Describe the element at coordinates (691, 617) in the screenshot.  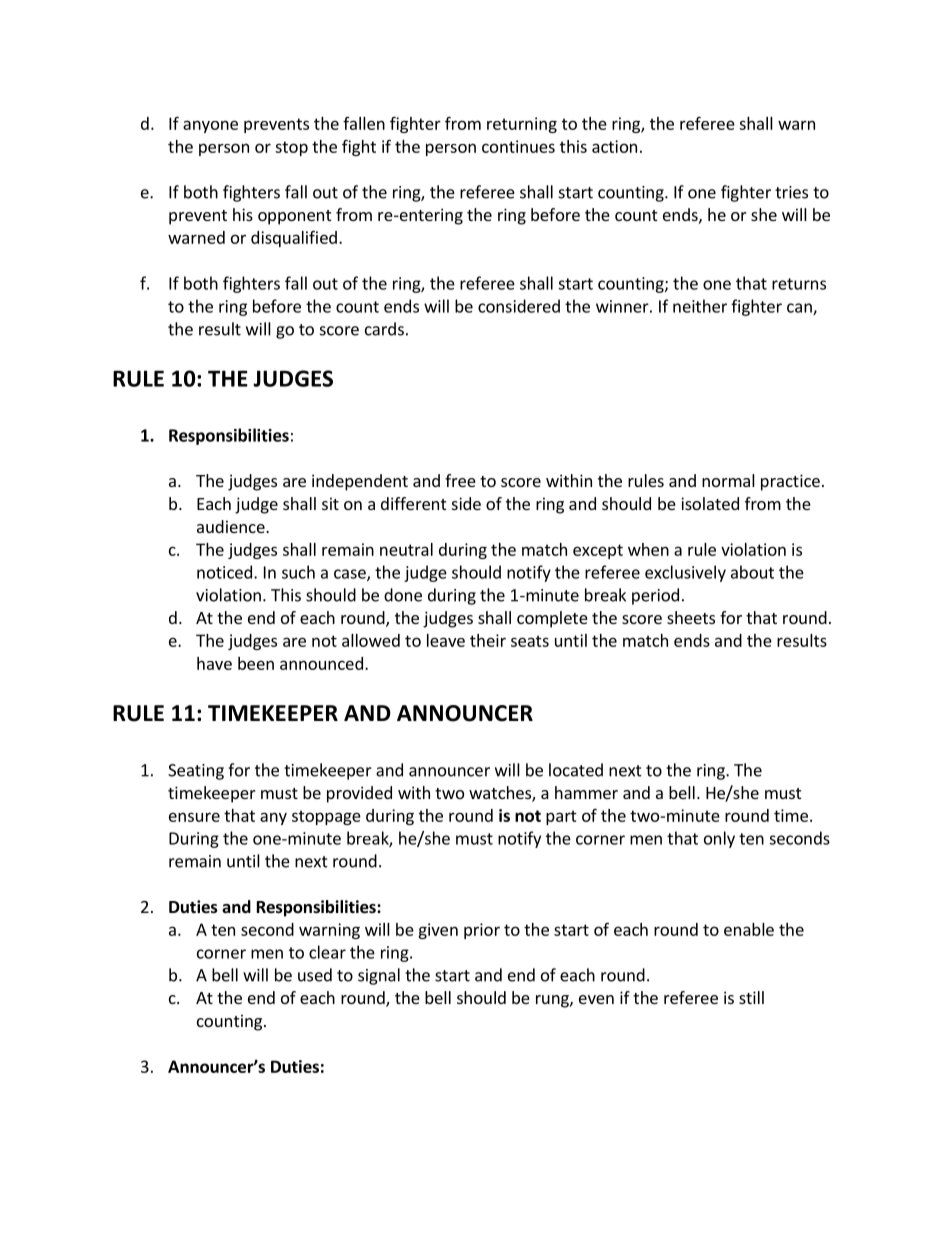
I see `sheets` at that location.
